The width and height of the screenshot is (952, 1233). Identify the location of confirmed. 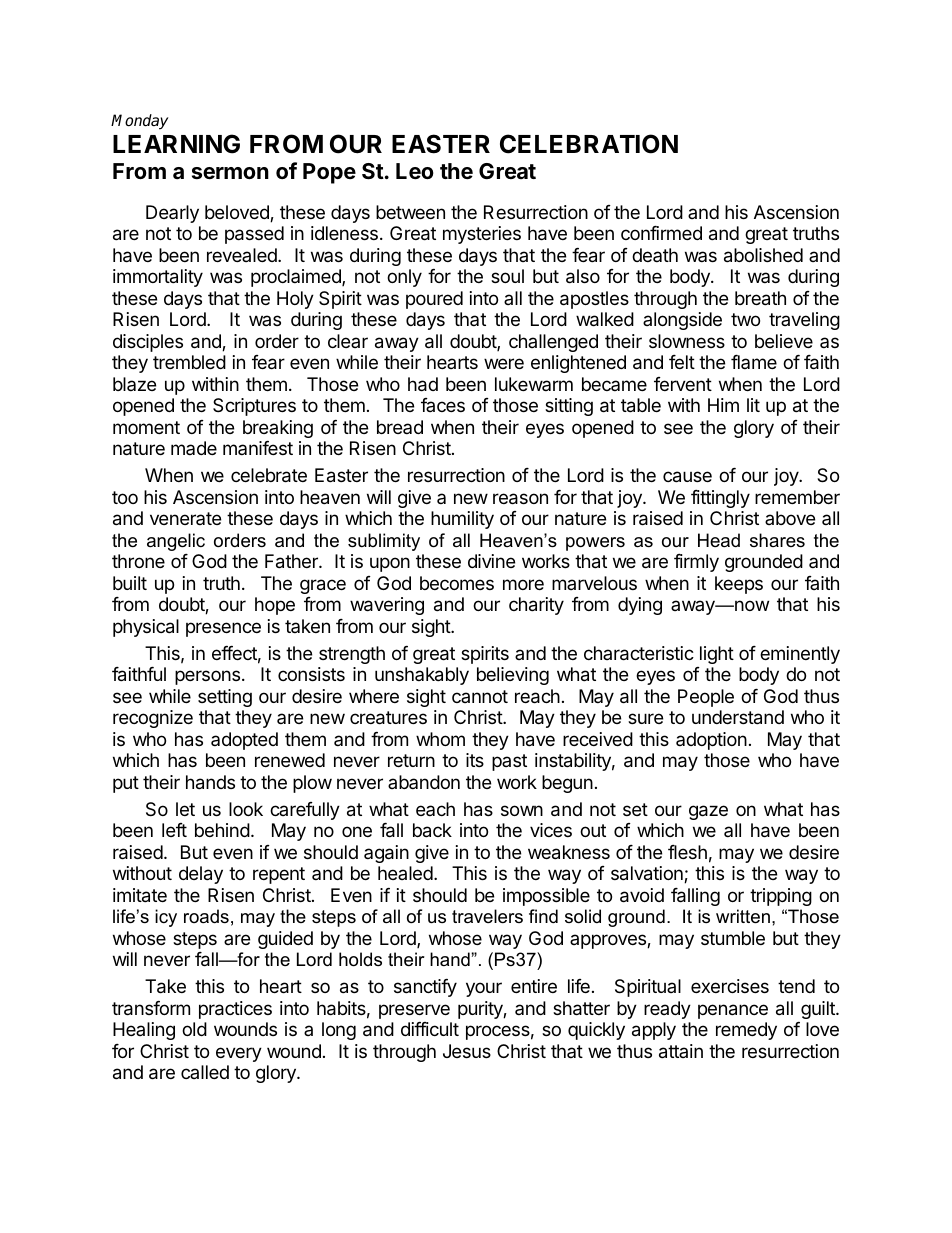
(661, 233).
